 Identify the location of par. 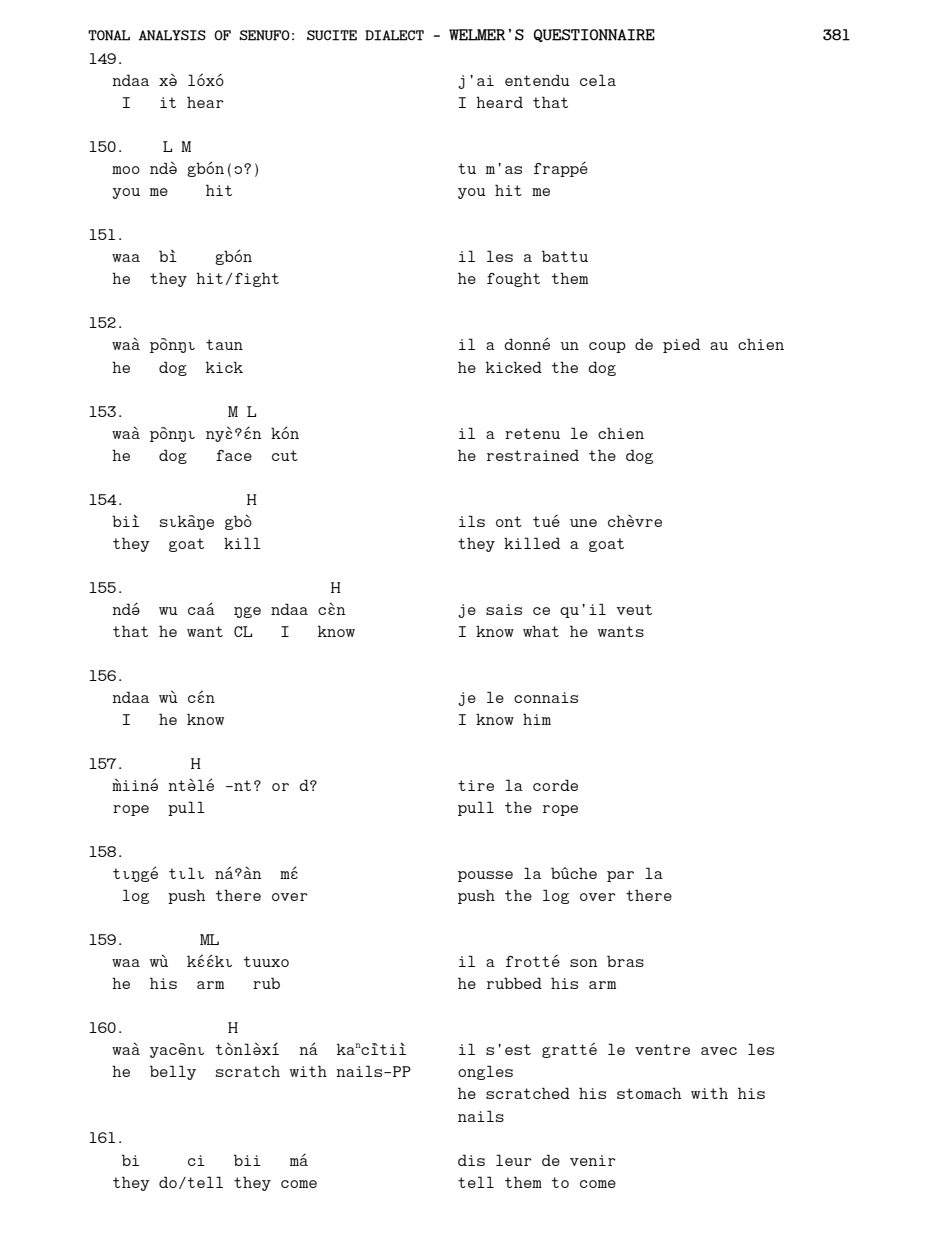
(620, 876).
